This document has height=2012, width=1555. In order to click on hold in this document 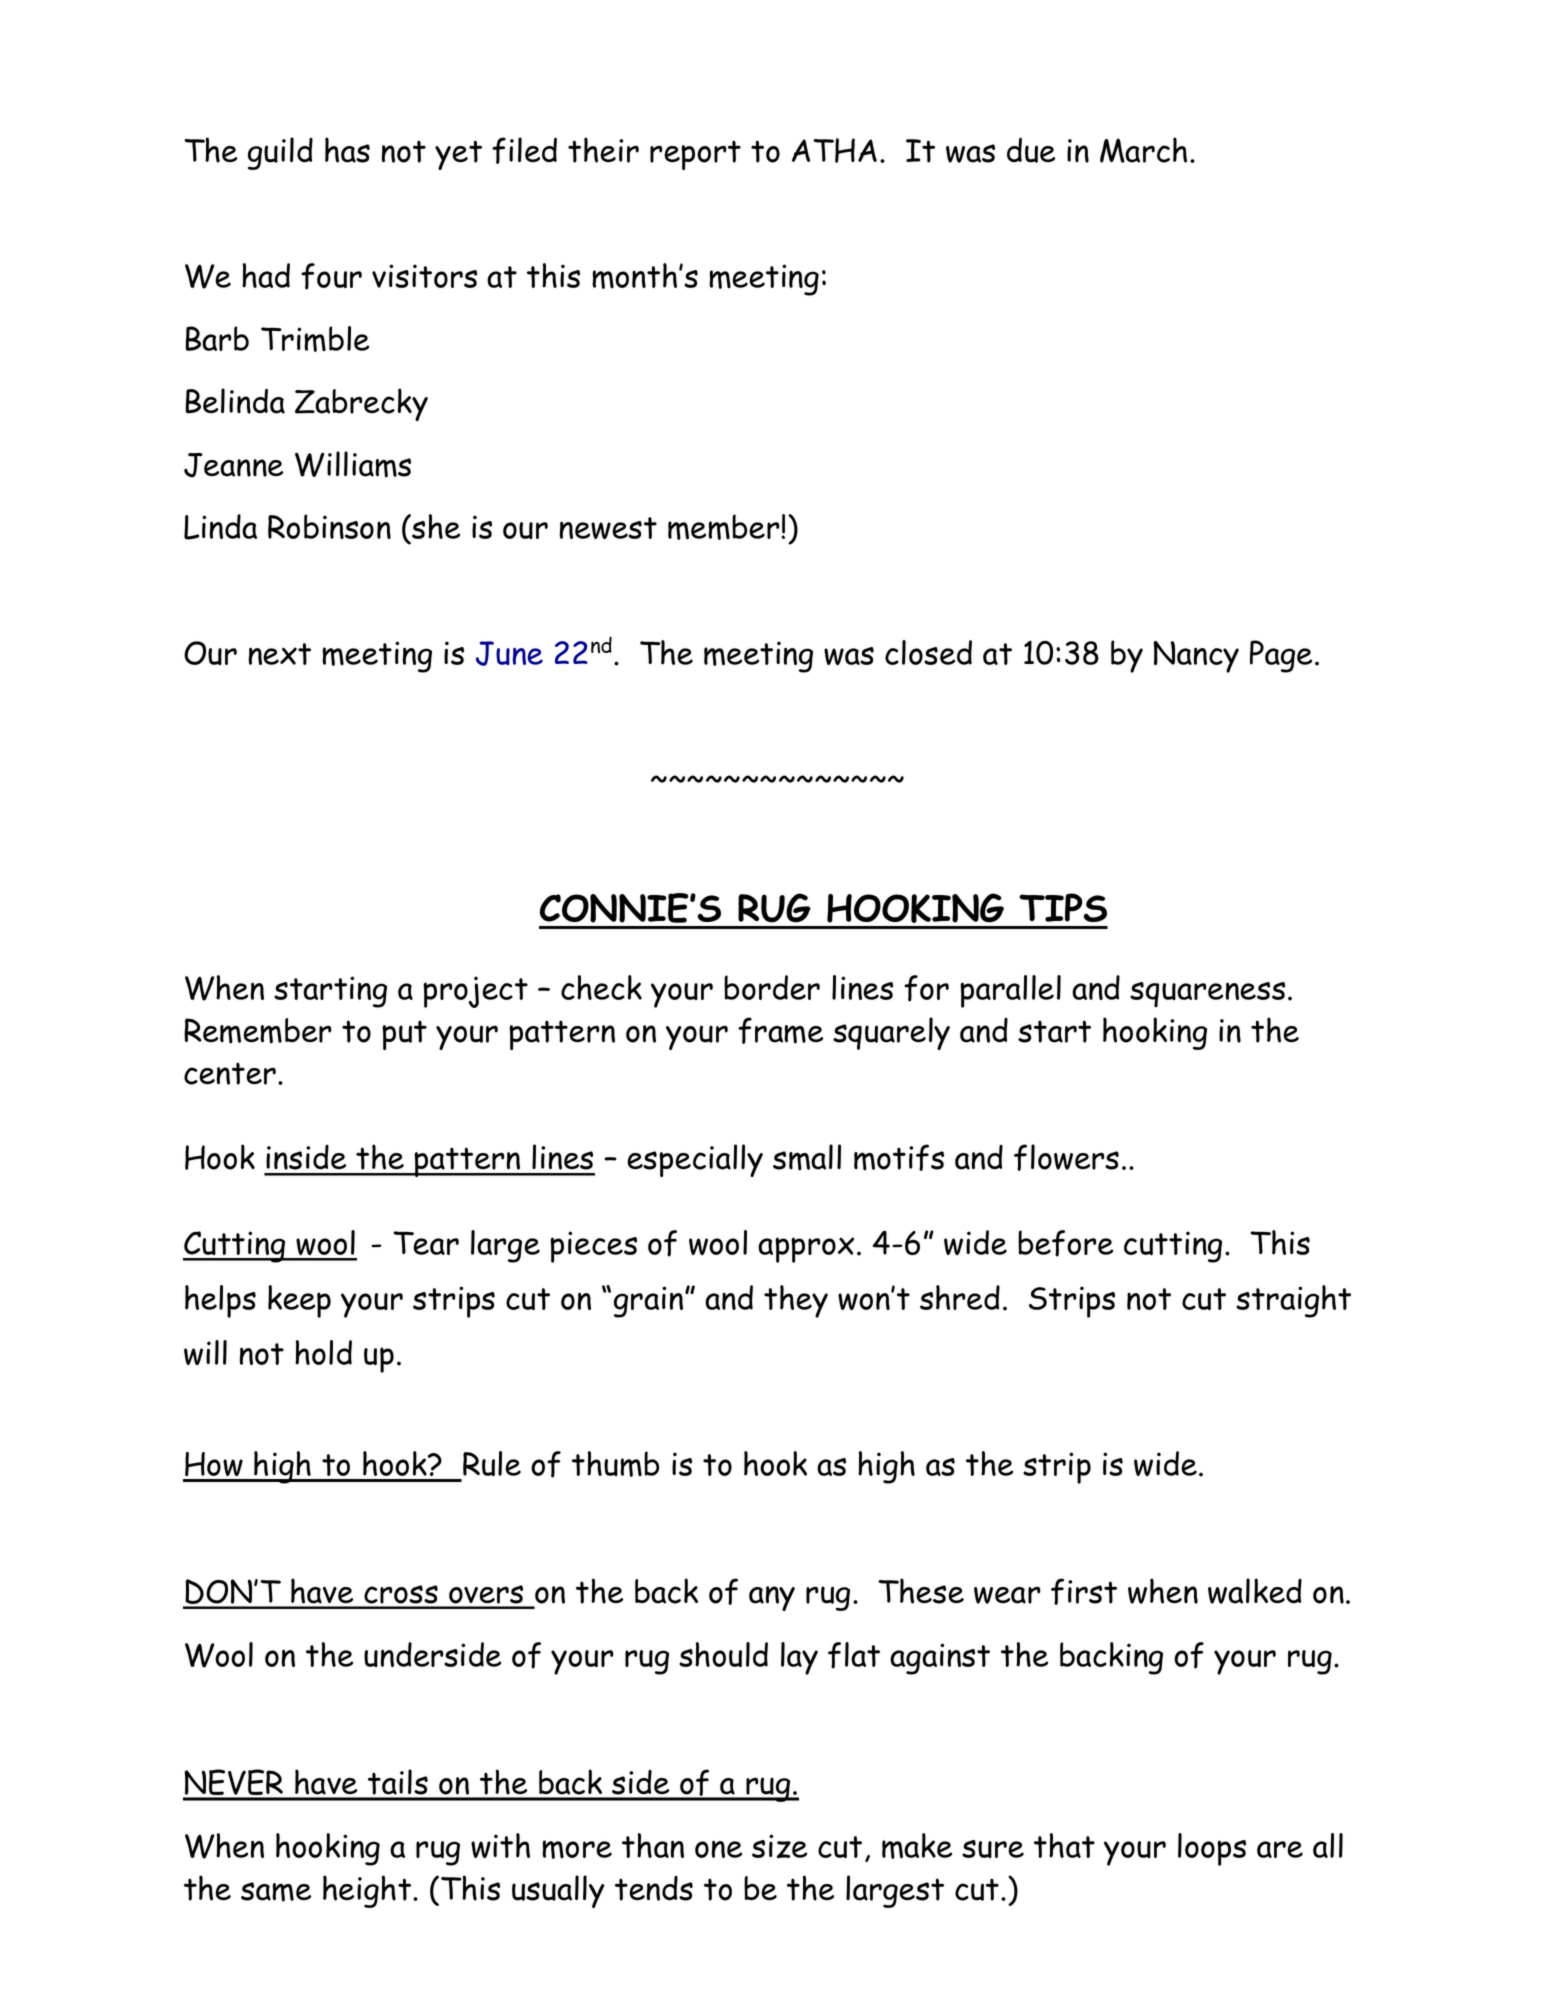, I will do `click(323, 1352)`.
